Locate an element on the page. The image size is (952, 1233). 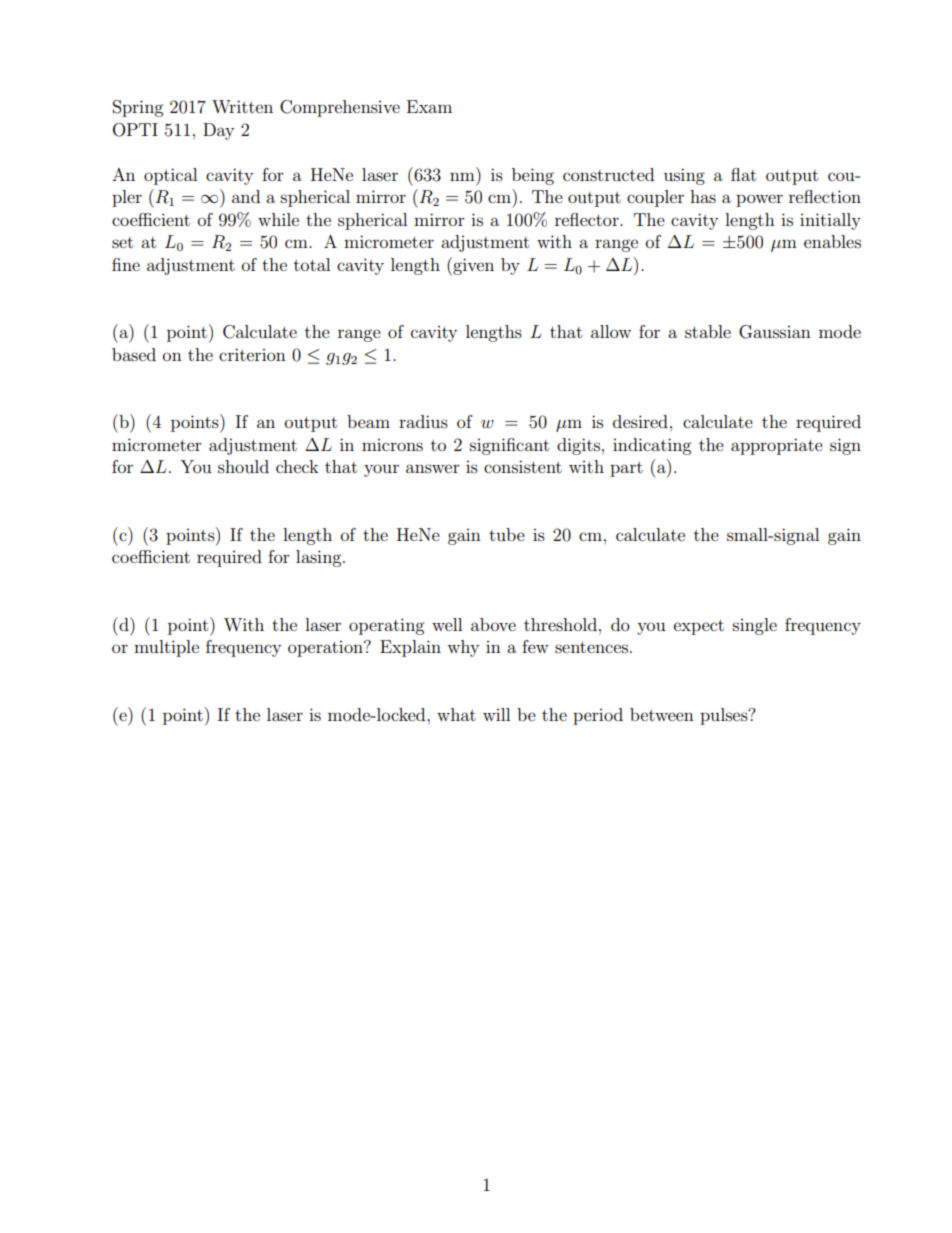
flat is located at coordinates (743, 174).
